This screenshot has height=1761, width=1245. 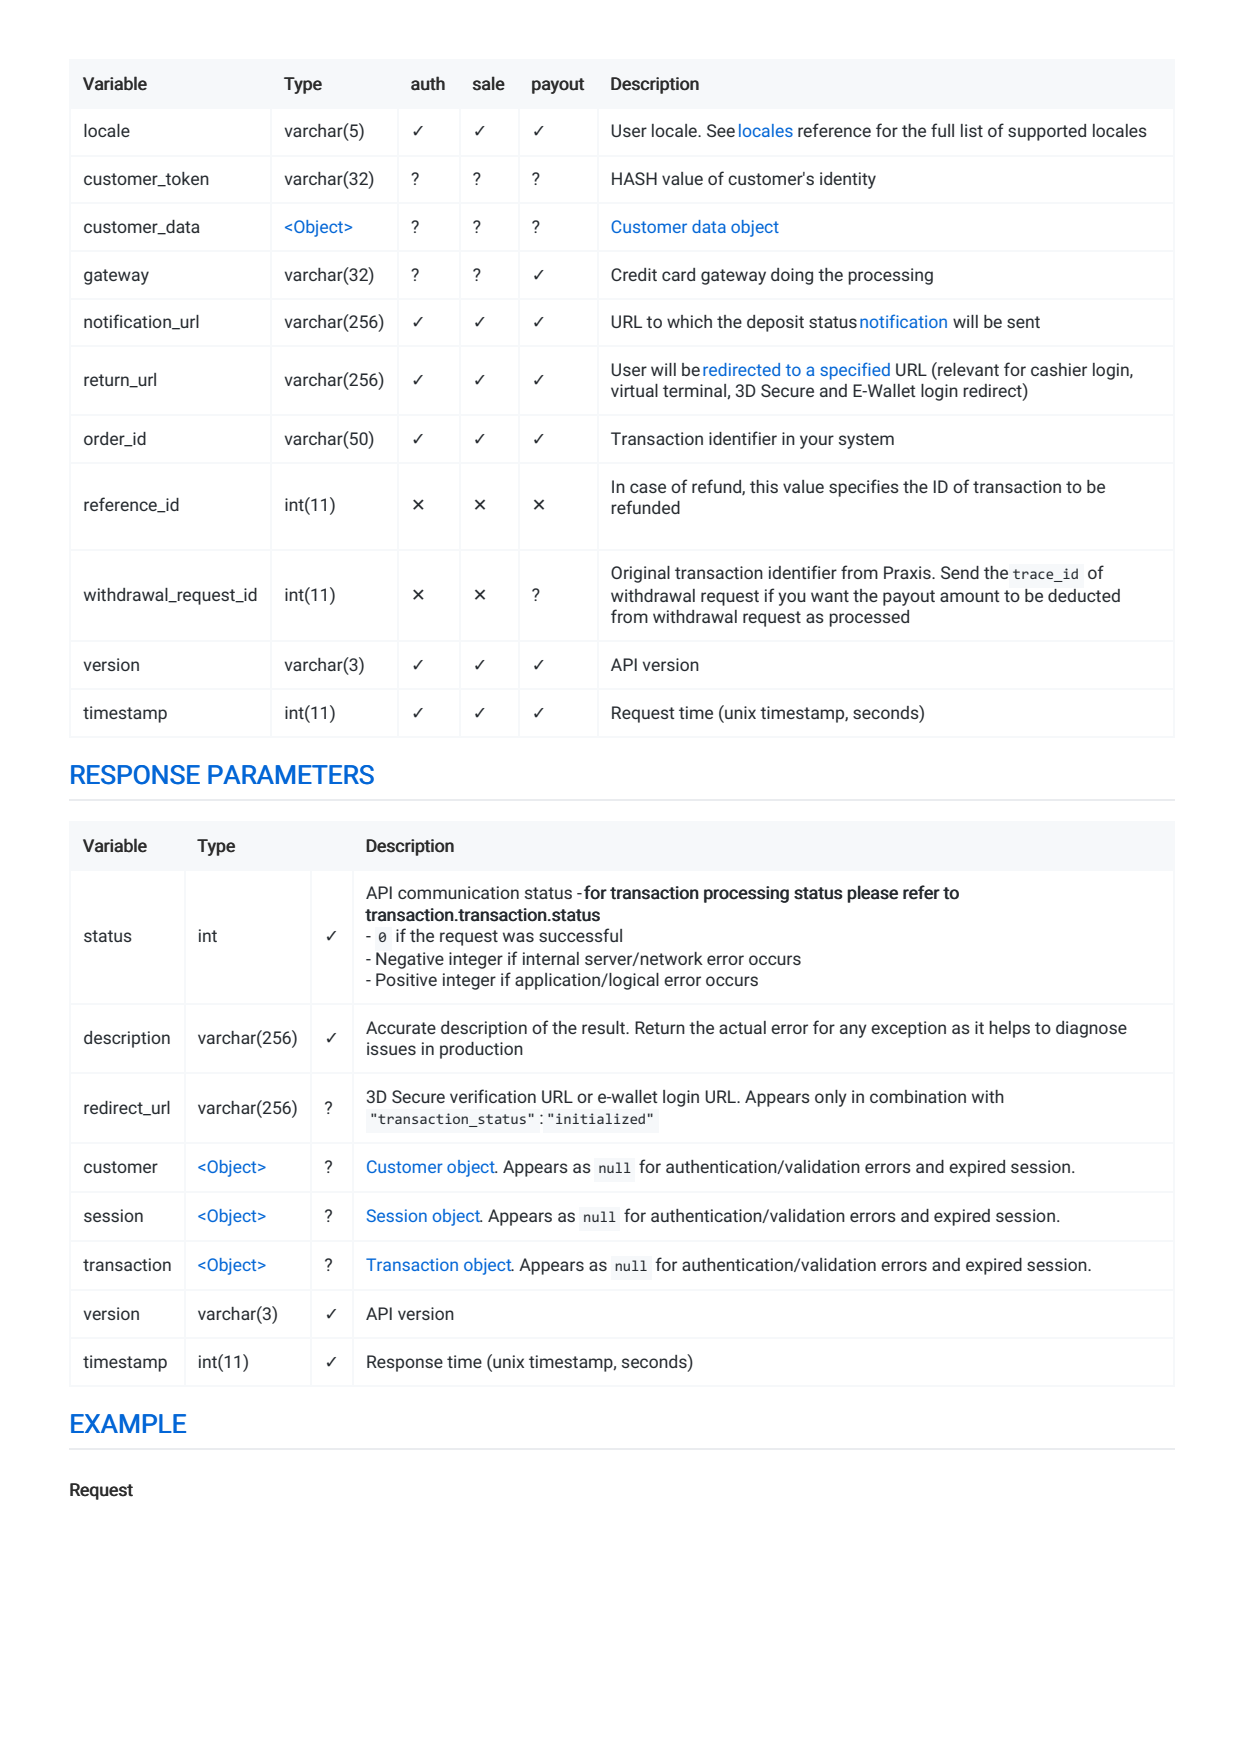 What do you see at coordinates (972, 130) in the screenshot?
I see `list` at bounding box center [972, 130].
